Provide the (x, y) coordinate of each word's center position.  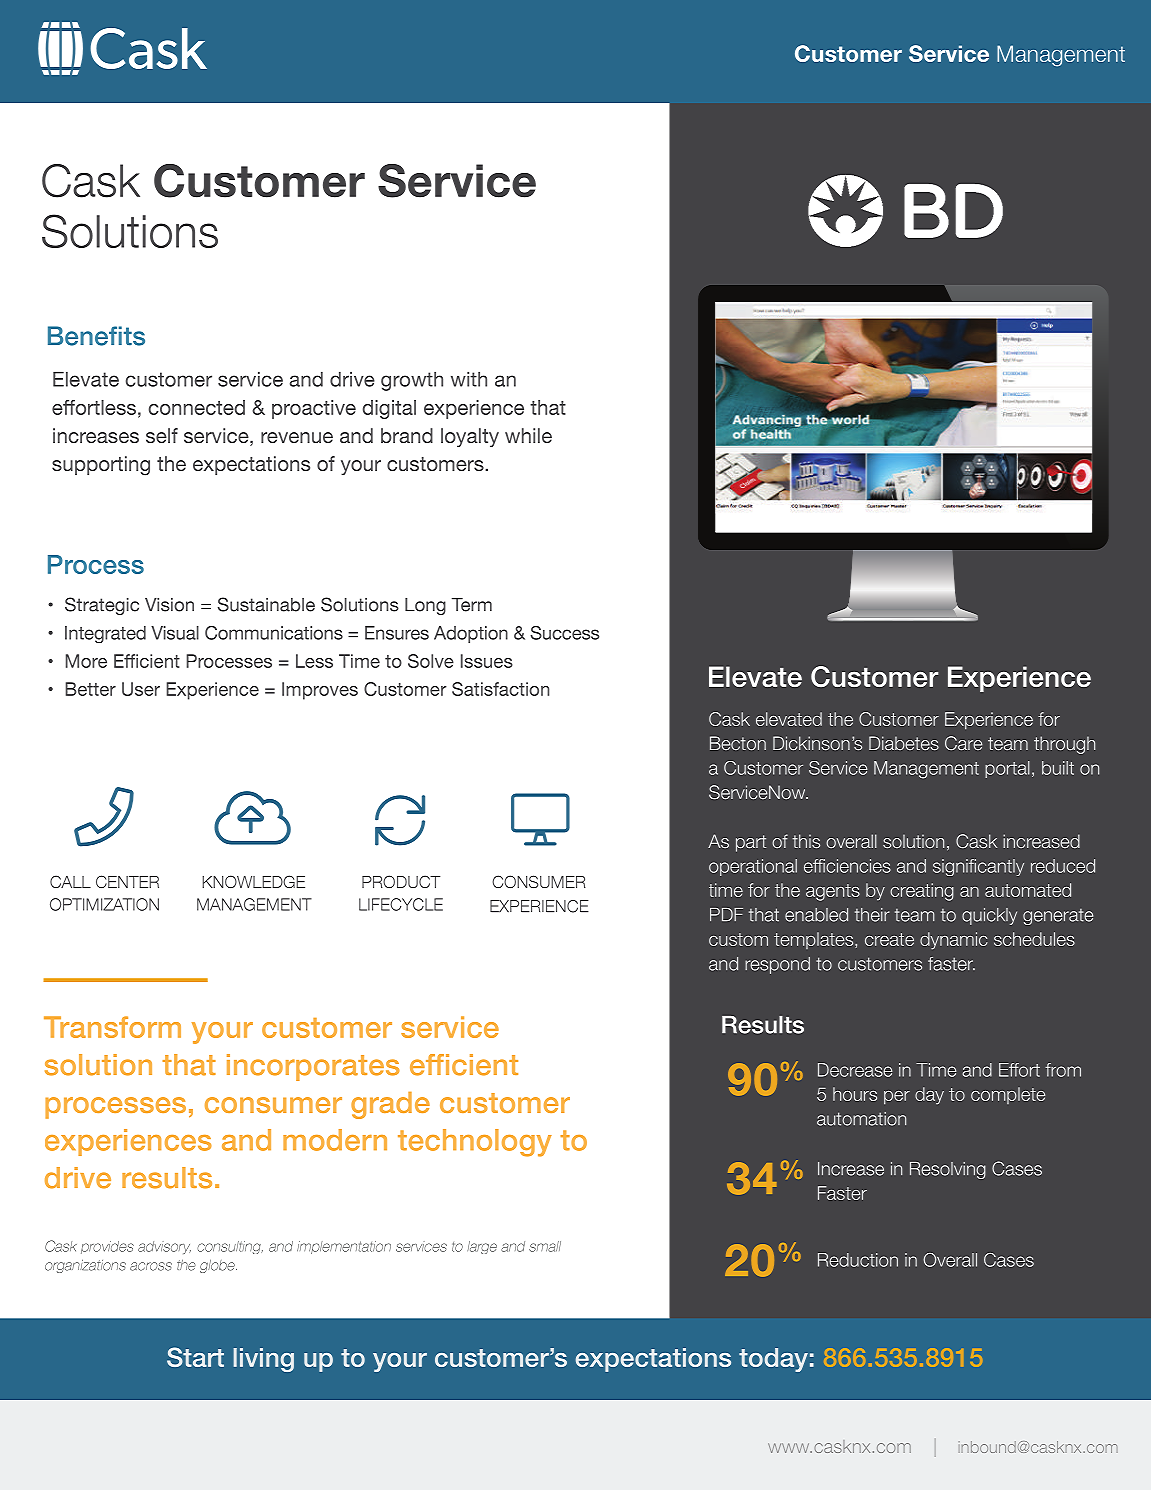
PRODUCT (401, 881)
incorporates (313, 1067)
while (528, 435)
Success (565, 633)
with (469, 379)
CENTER (127, 881)
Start (195, 1357)
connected (197, 407)
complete (1008, 1095)
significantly (978, 867)
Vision (169, 605)
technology (475, 1143)
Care (963, 743)
